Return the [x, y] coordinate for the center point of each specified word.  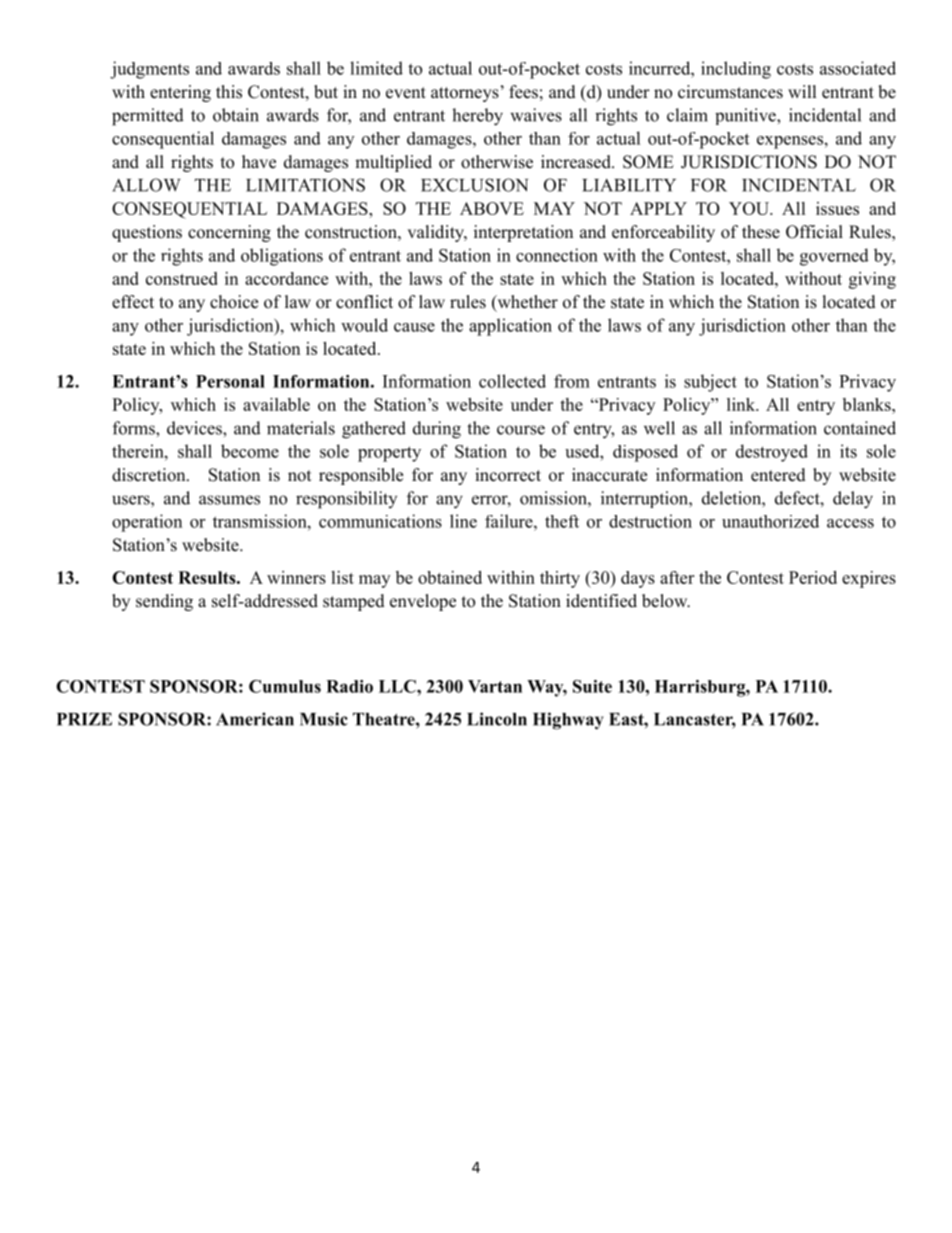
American [255, 719]
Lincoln [497, 719]
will [802, 91]
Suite [592, 686]
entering [180, 93]
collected [512, 381]
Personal [230, 381]
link [742, 404]
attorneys [465, 94]
